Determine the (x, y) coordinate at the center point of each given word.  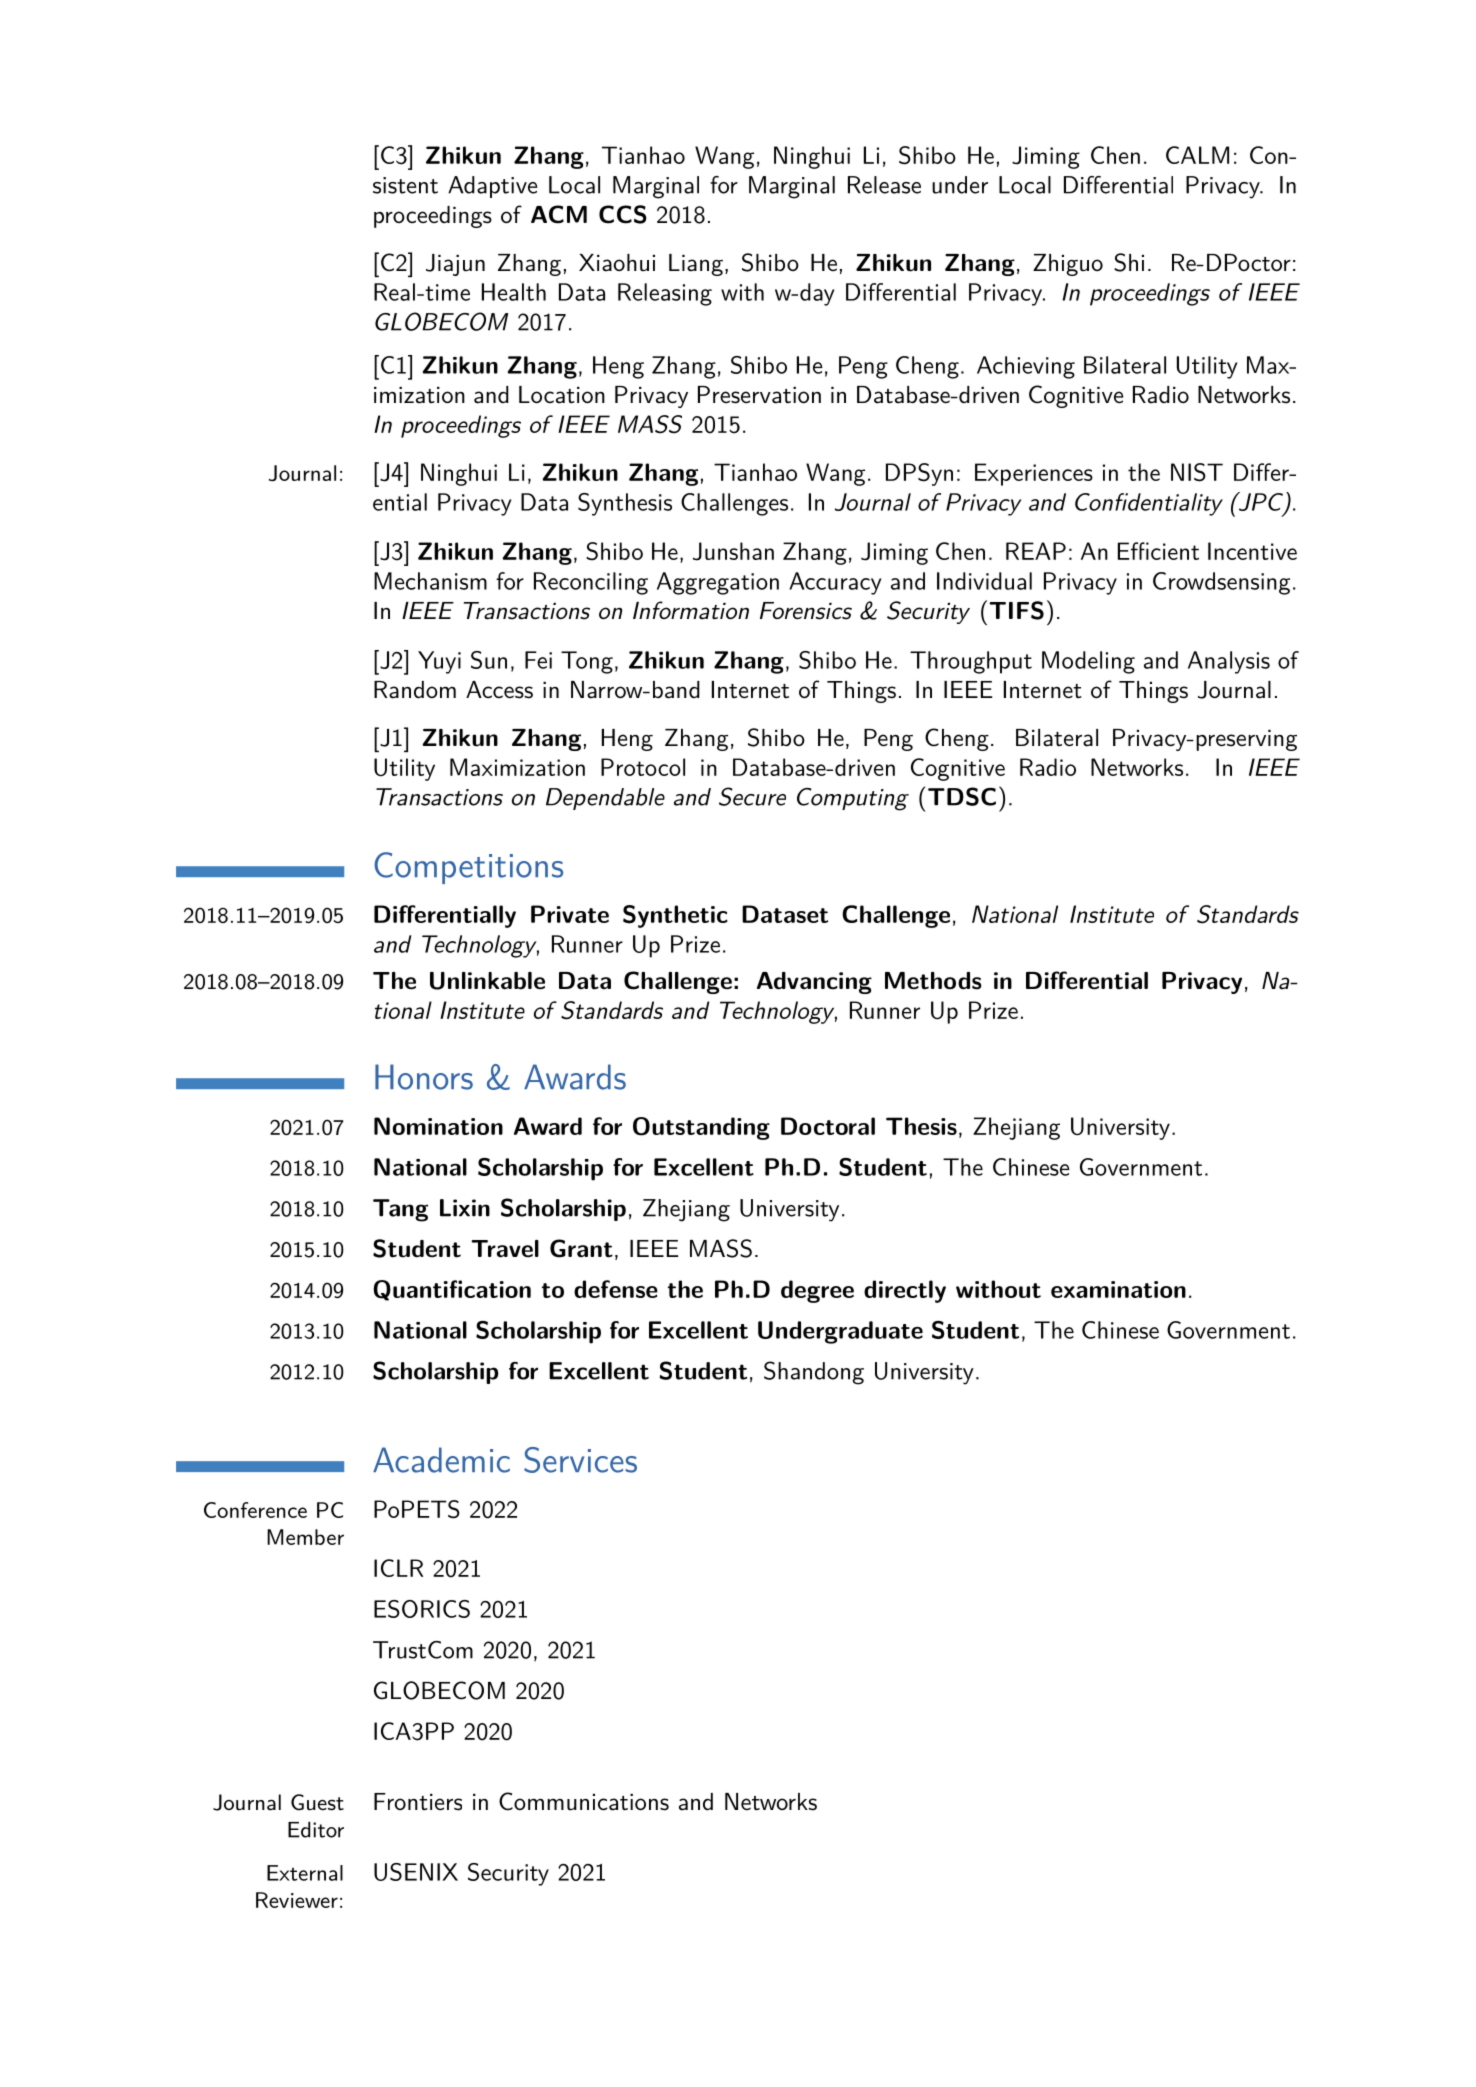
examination (1118, 1289)
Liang (696, 265)
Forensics (806, 611)
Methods (933, 981)
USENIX (416, 1872)
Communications (584, 1801)
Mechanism (430, 581)
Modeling (1088, 662)
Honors (424, 1077)
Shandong (814, 1373)
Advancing (814, 983)
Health (514, 292)
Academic (441, 1460)
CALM (1197, 155)
